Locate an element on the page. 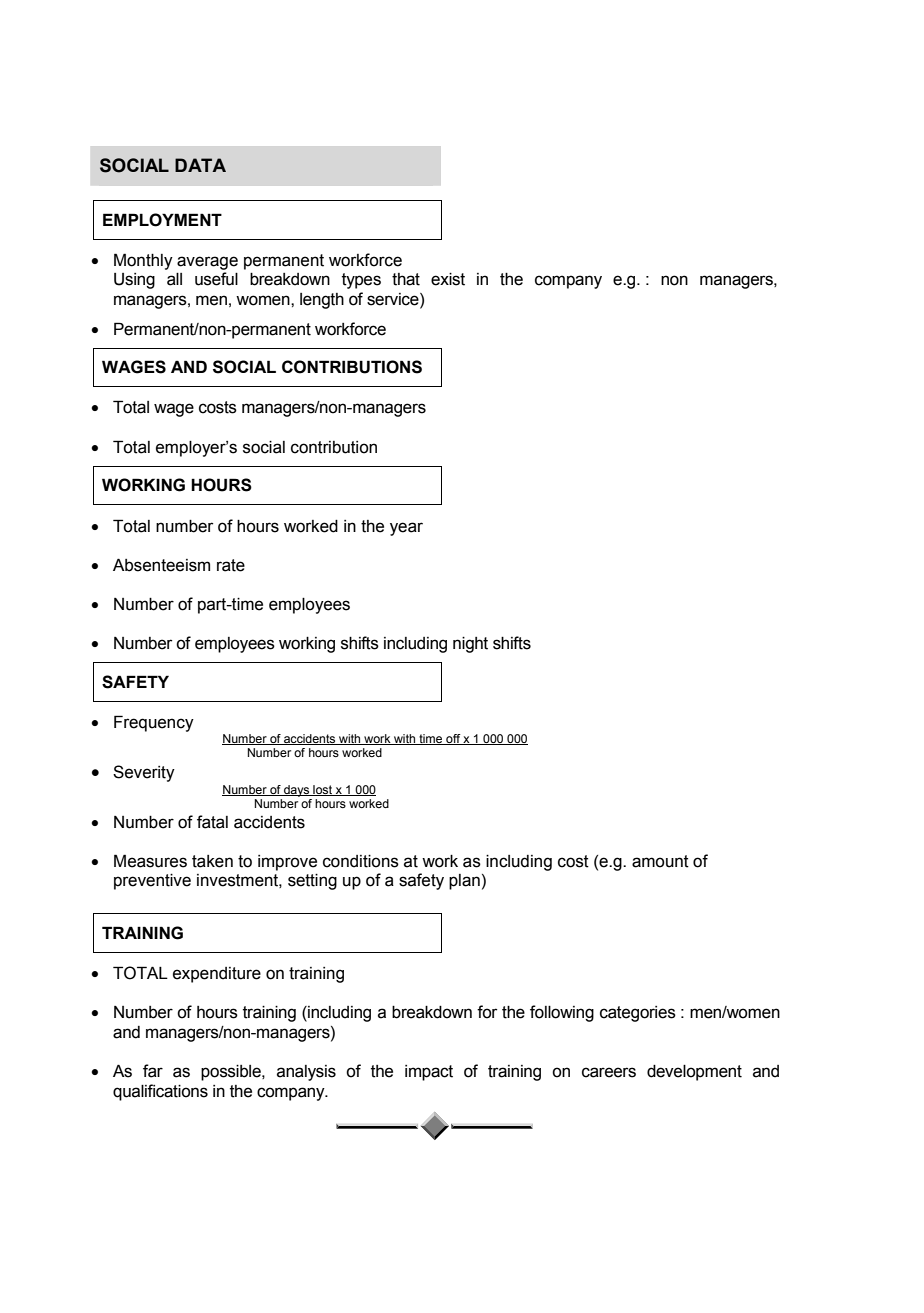  rate is located at coordinates (231, 565).
